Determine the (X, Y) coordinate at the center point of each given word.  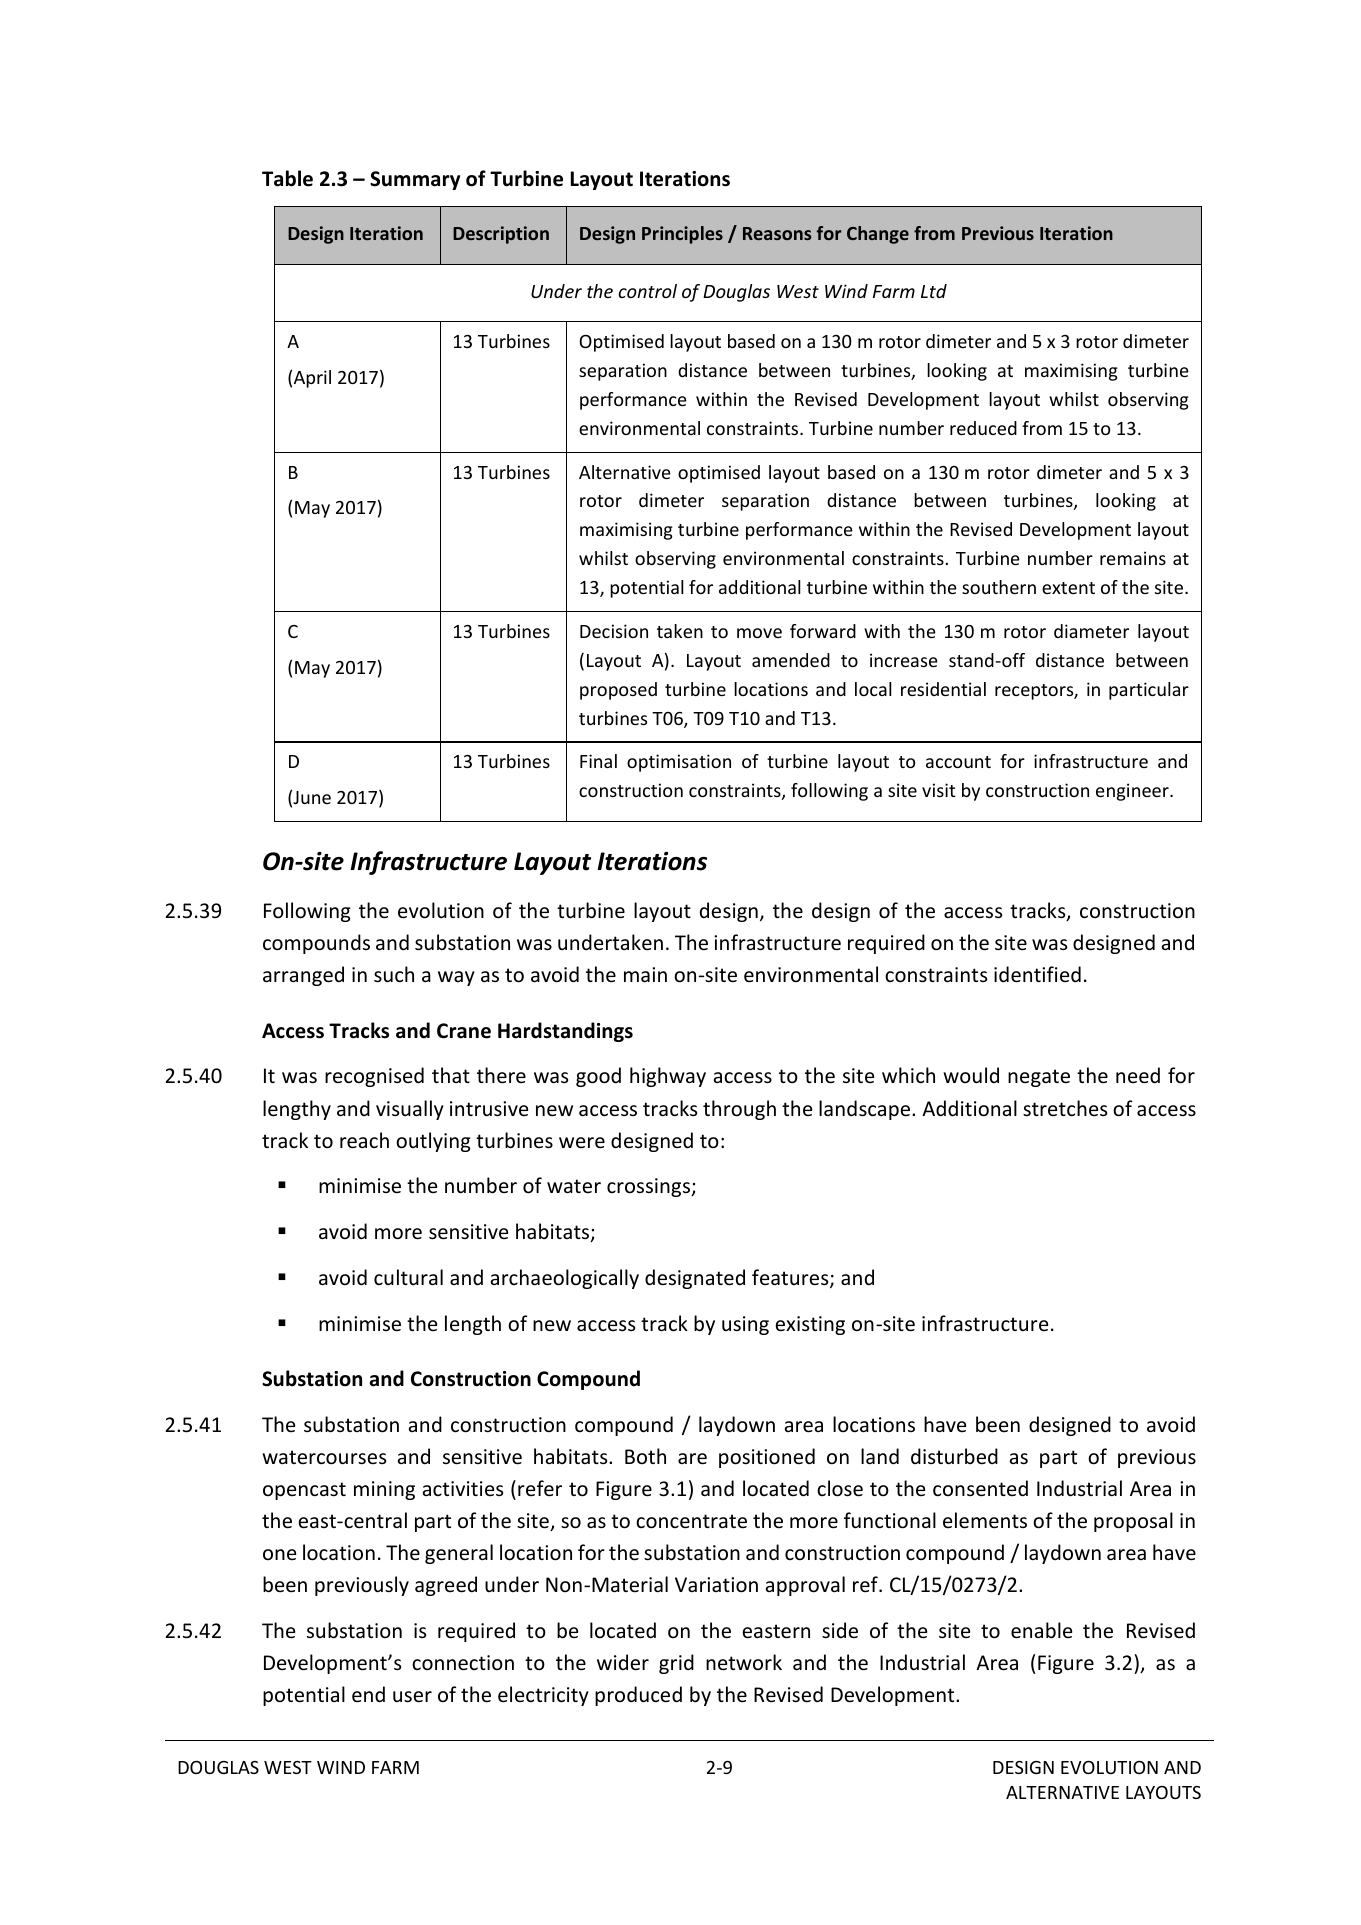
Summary (415, 180)
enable (1041, 1630)
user (412, 1697)
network (744, 1662)
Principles (682, 235)
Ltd (934, 291)
